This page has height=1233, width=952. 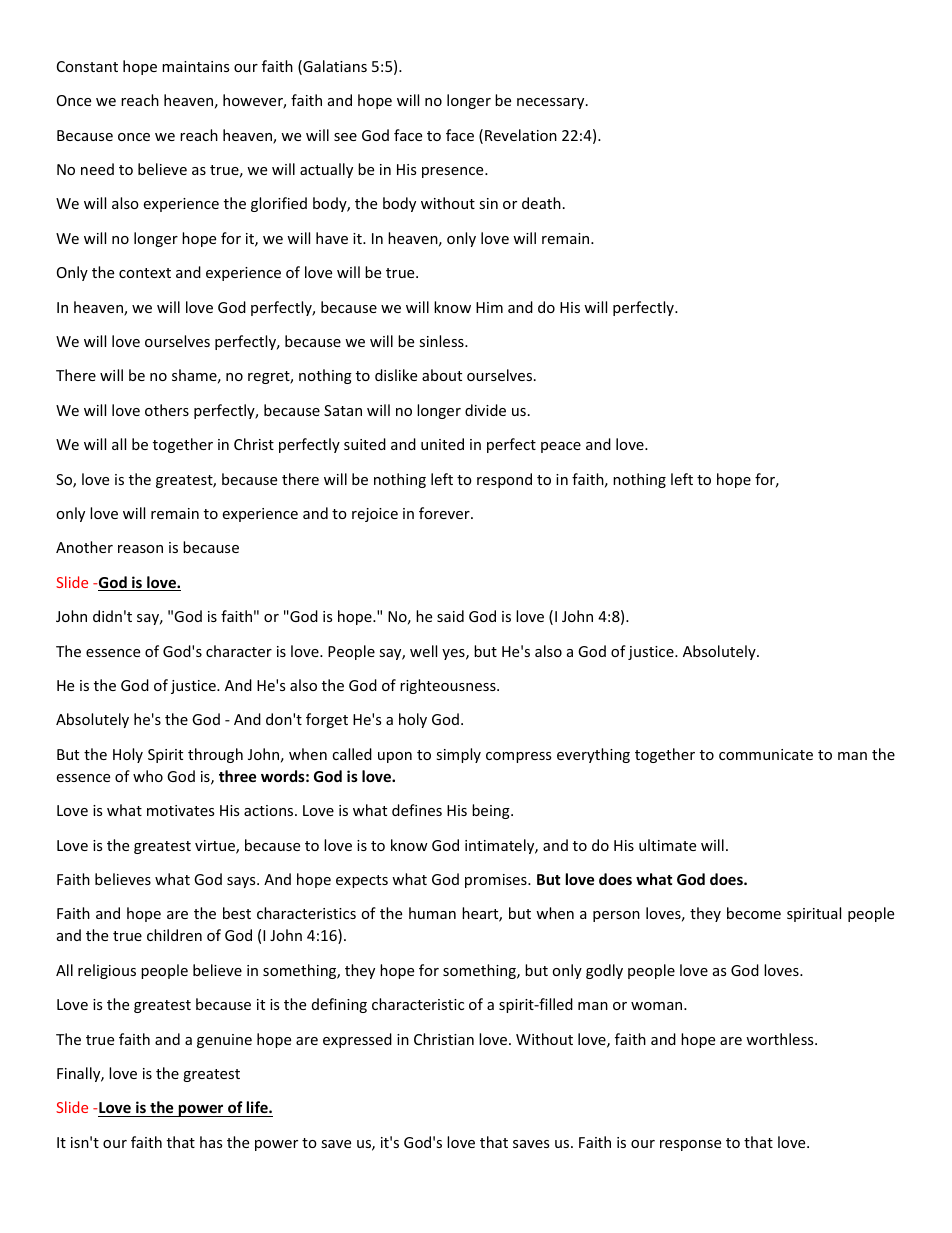 What do you see at coordinates (766, 754) in the page?
I see `communicate` at bounding box center [766, 754].
